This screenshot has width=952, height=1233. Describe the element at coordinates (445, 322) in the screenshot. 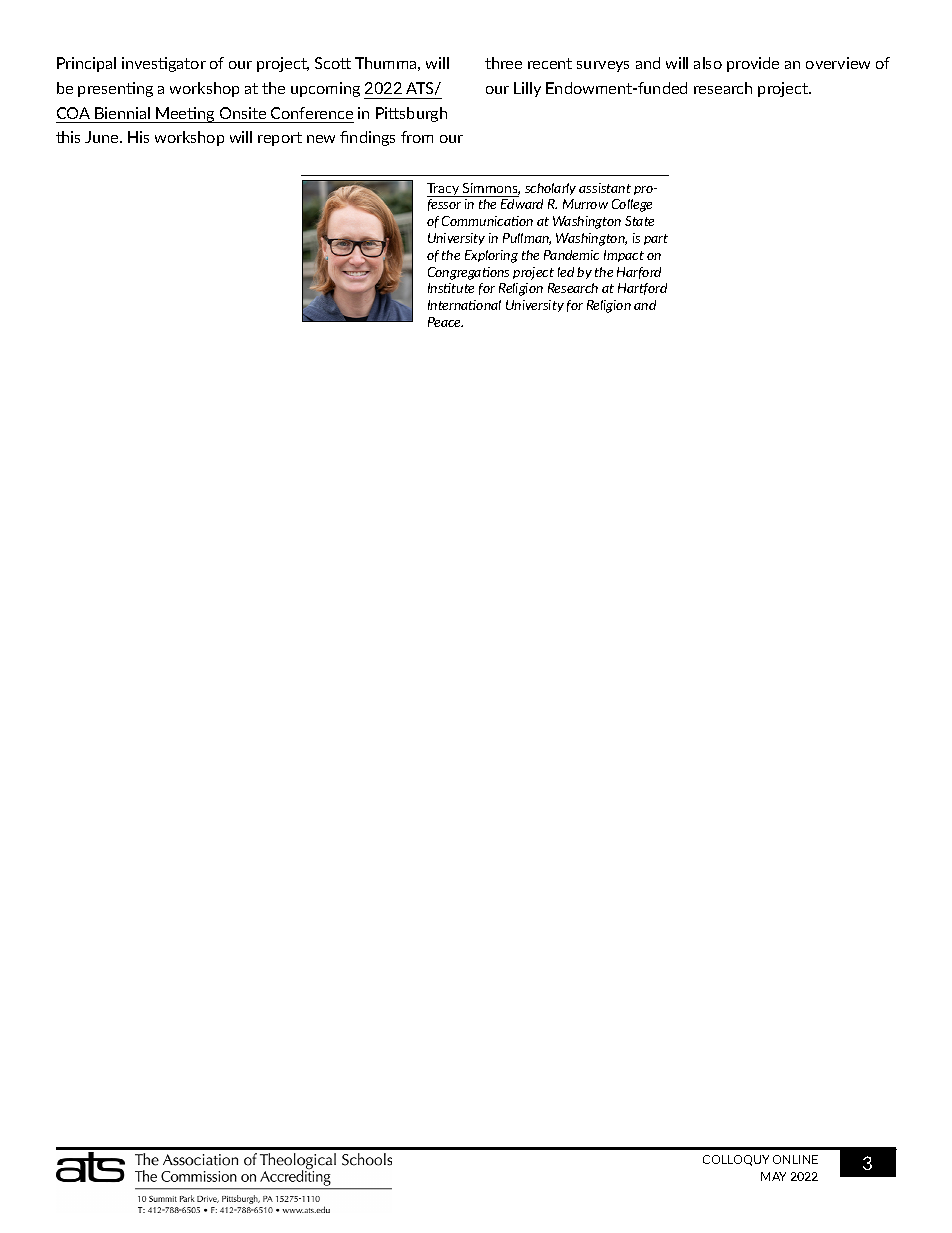

I see `Peace` at that location.
